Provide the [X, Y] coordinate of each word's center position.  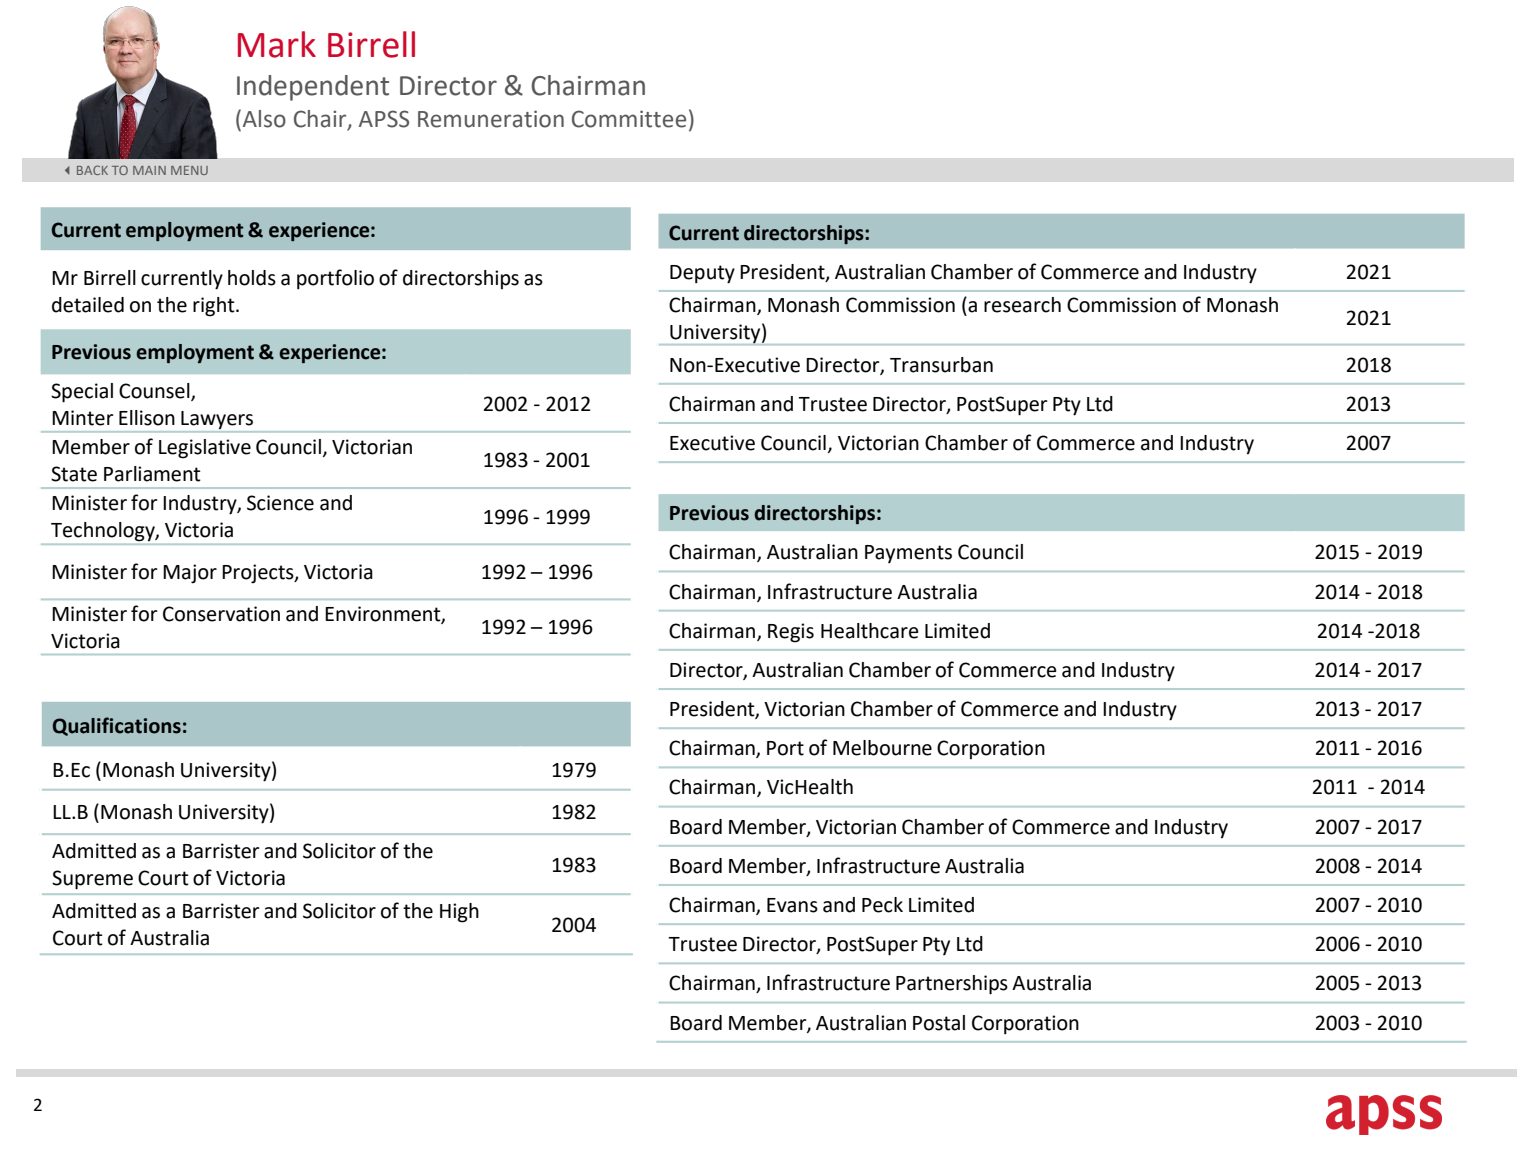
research [1022, 305]
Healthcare [870, 631]
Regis [791, 633]
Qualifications [117, 726]
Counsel [155, 391]
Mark [277, 44]
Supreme [92, 880]
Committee [629, 119]
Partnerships [952, 985]
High [459, 913]
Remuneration [491, 119]
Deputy [702, 274]
